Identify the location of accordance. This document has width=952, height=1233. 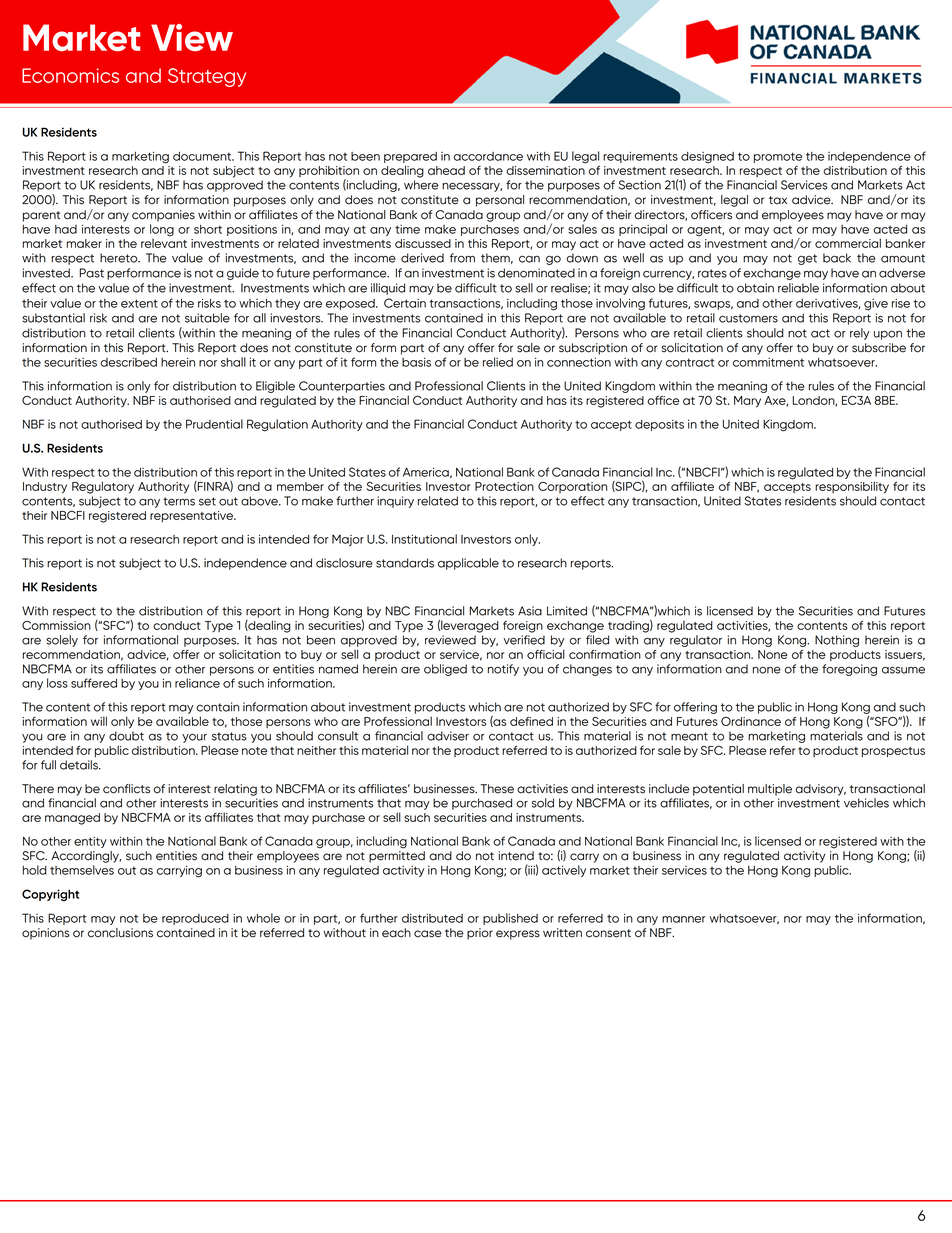
(488, 156).
